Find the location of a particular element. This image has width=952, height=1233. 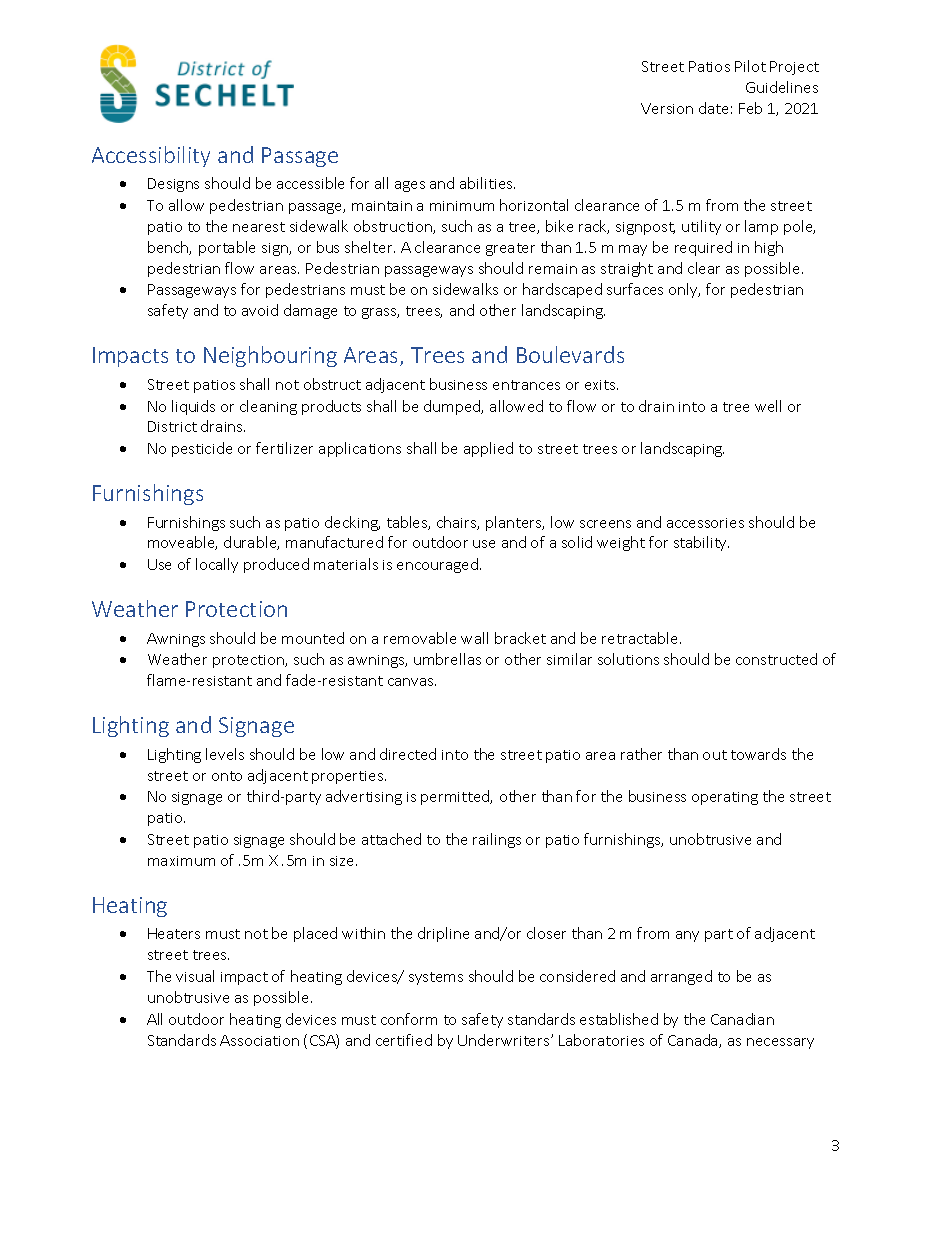

Feb is located at coordinates (750, 108).
